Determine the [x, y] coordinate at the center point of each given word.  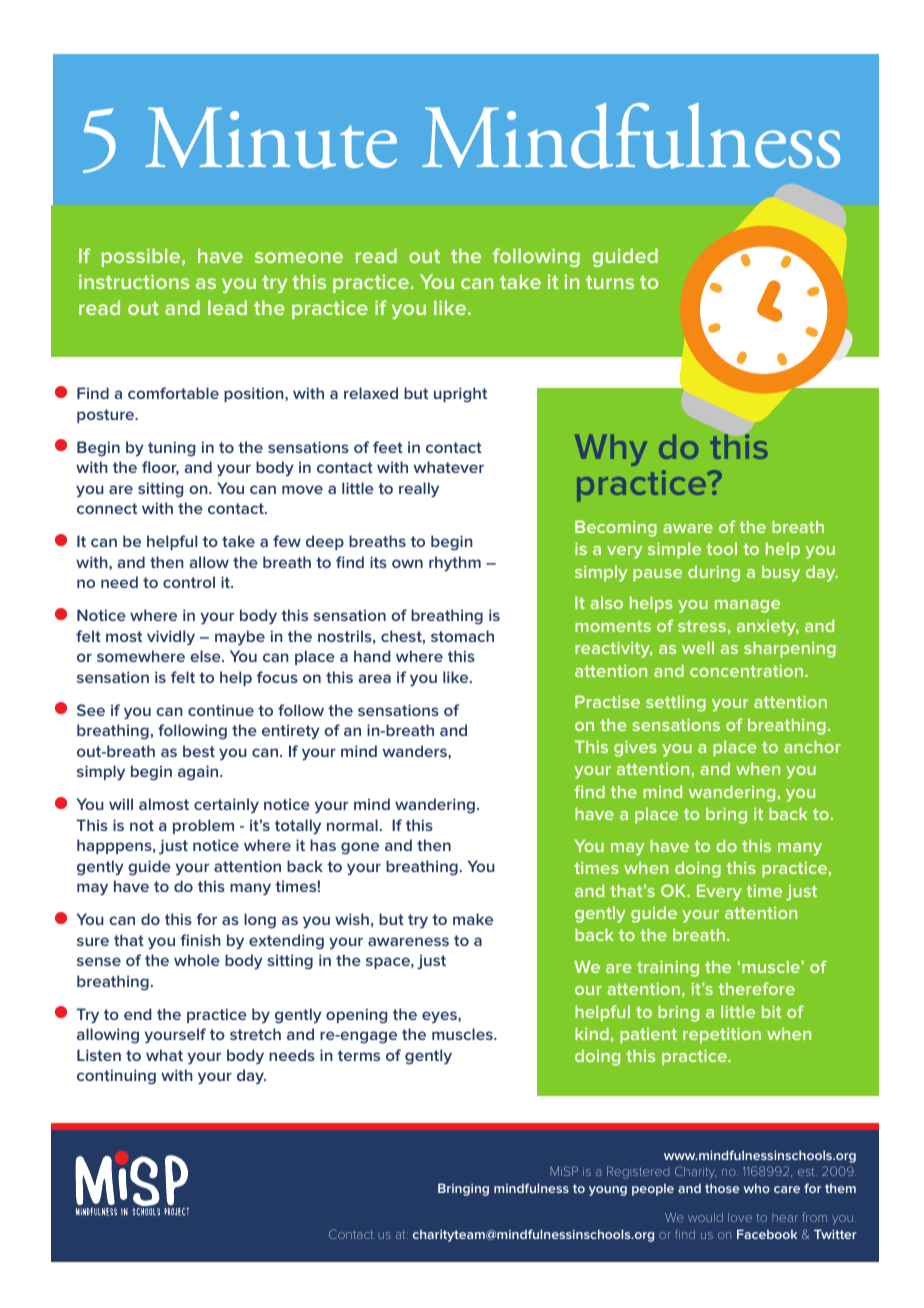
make [473, 919]
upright [460, 395]
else [206, 656]
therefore [757, 988]
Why [611, 450]
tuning [171, 449]
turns [610, 282]
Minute [271, 138]
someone [299, 257]
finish [200, 940]
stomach [462, 636]
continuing [116, 1077]
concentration [748, 670]
